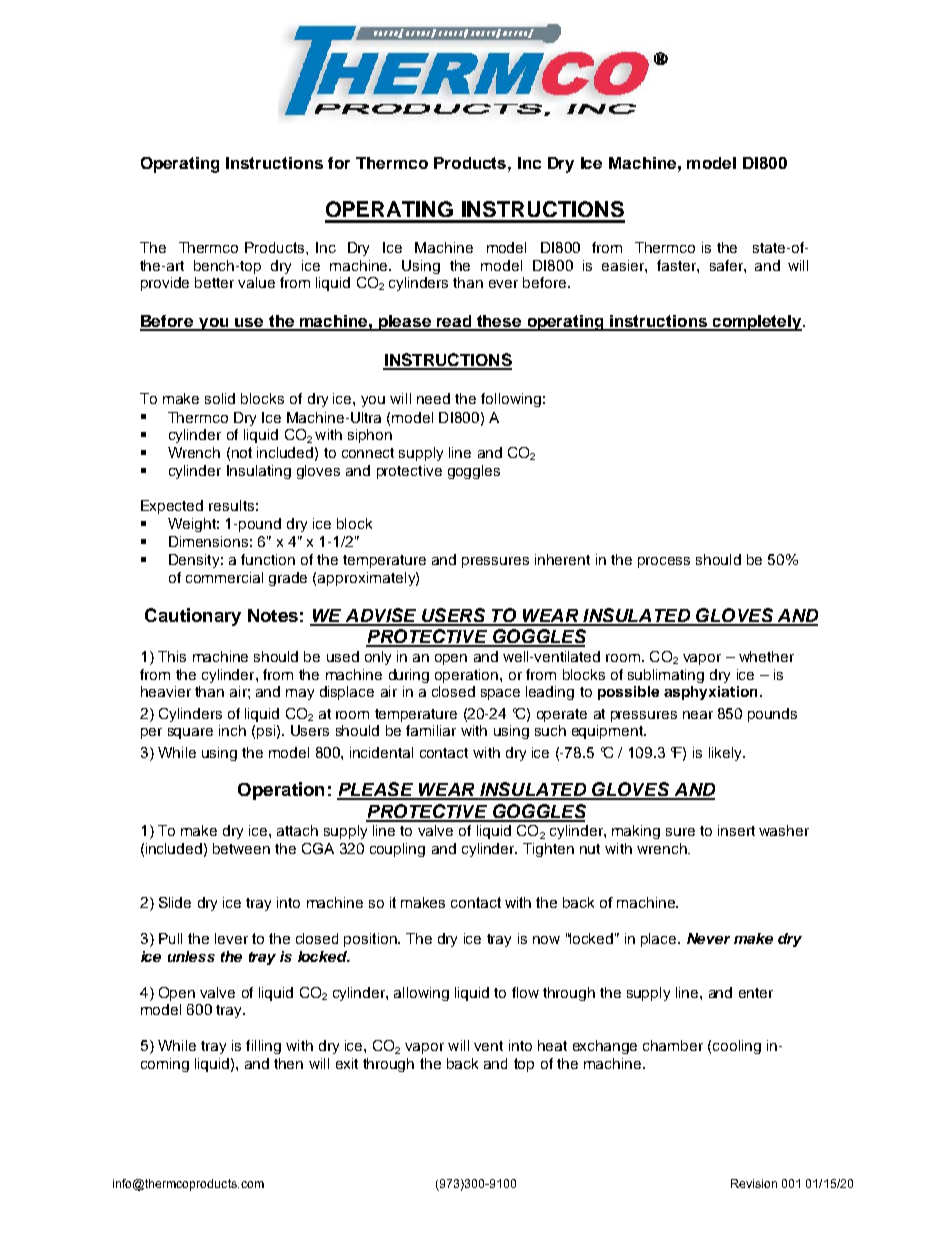 The height and width of the screenshot is (1233, 952). Describe the element at coordinates (256, 282) in the screenshot. I see `value` at that location.
